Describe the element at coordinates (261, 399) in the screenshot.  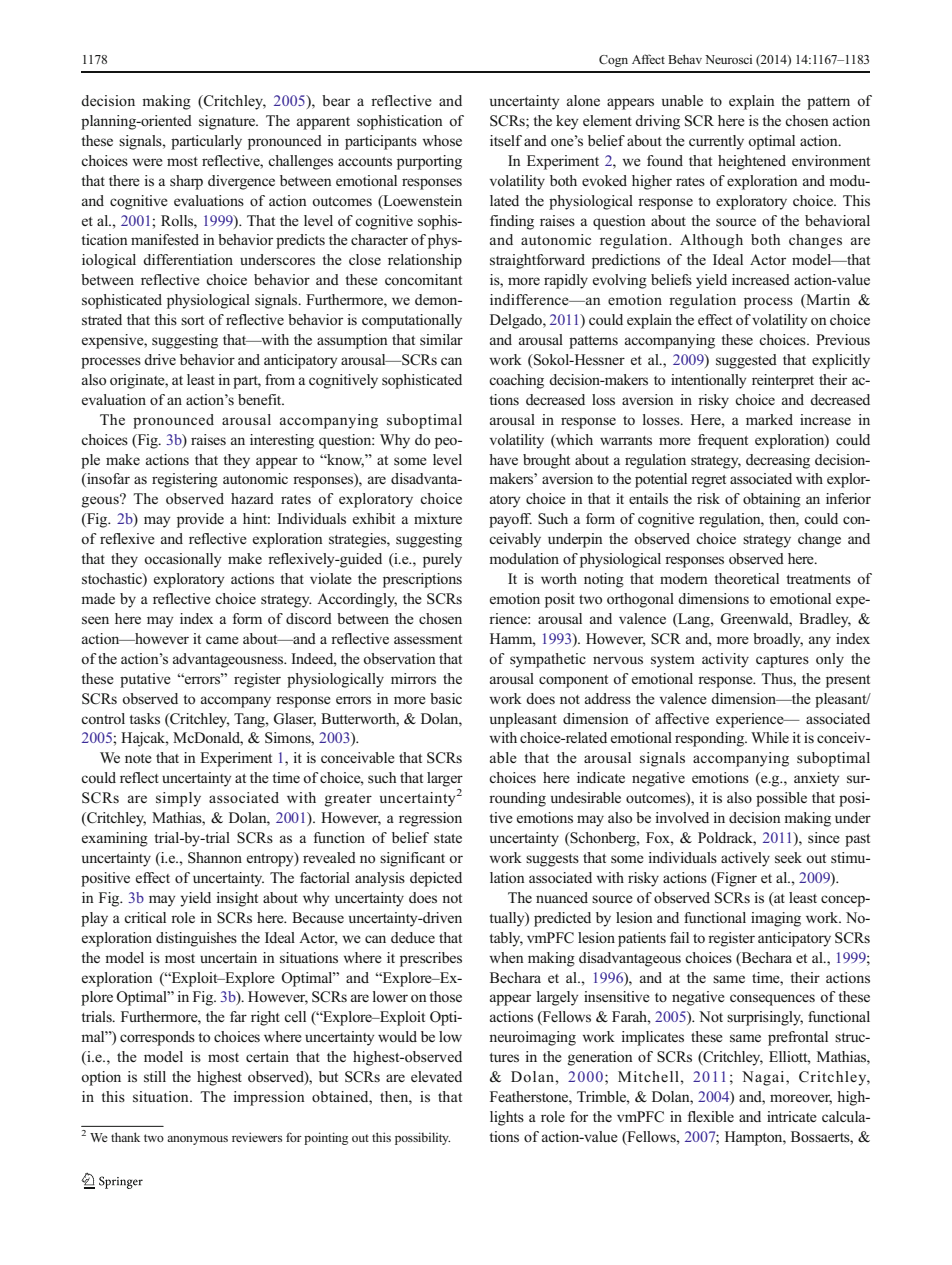
I see `benefit` at that location.
